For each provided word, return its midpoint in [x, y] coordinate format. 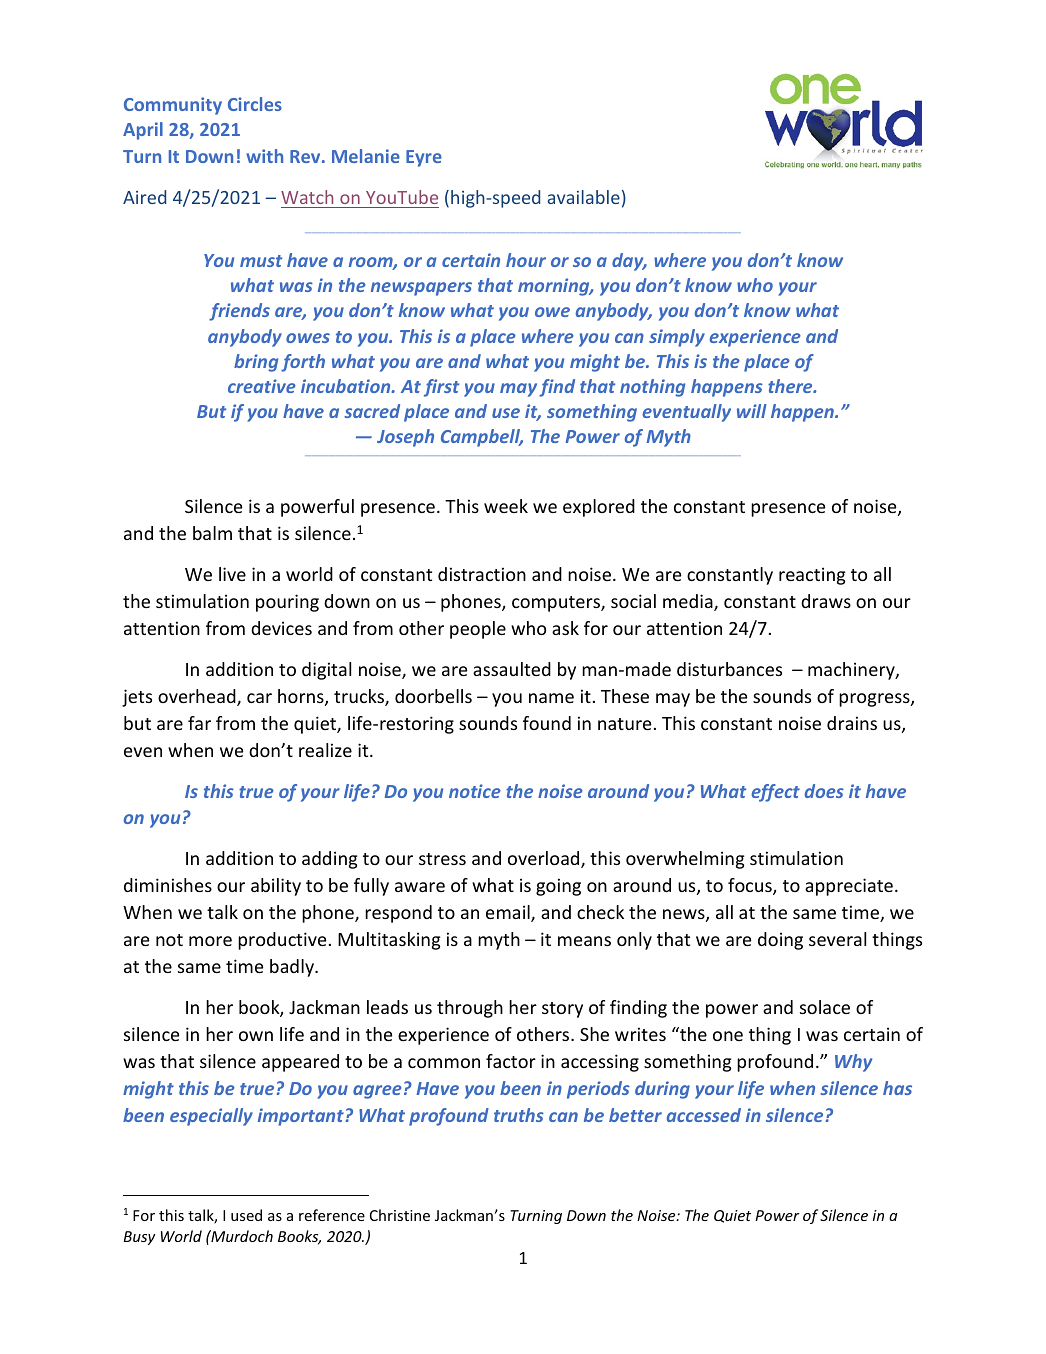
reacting [812, 576]
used [246, 1215]
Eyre [424, 158]
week [506, 506]
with [264, 156]
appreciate [849, 887]
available [583, 197]
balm [212, 533]
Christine [400, 1215]
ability [276, 887]
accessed [704, 1115]
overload [545, 859]
